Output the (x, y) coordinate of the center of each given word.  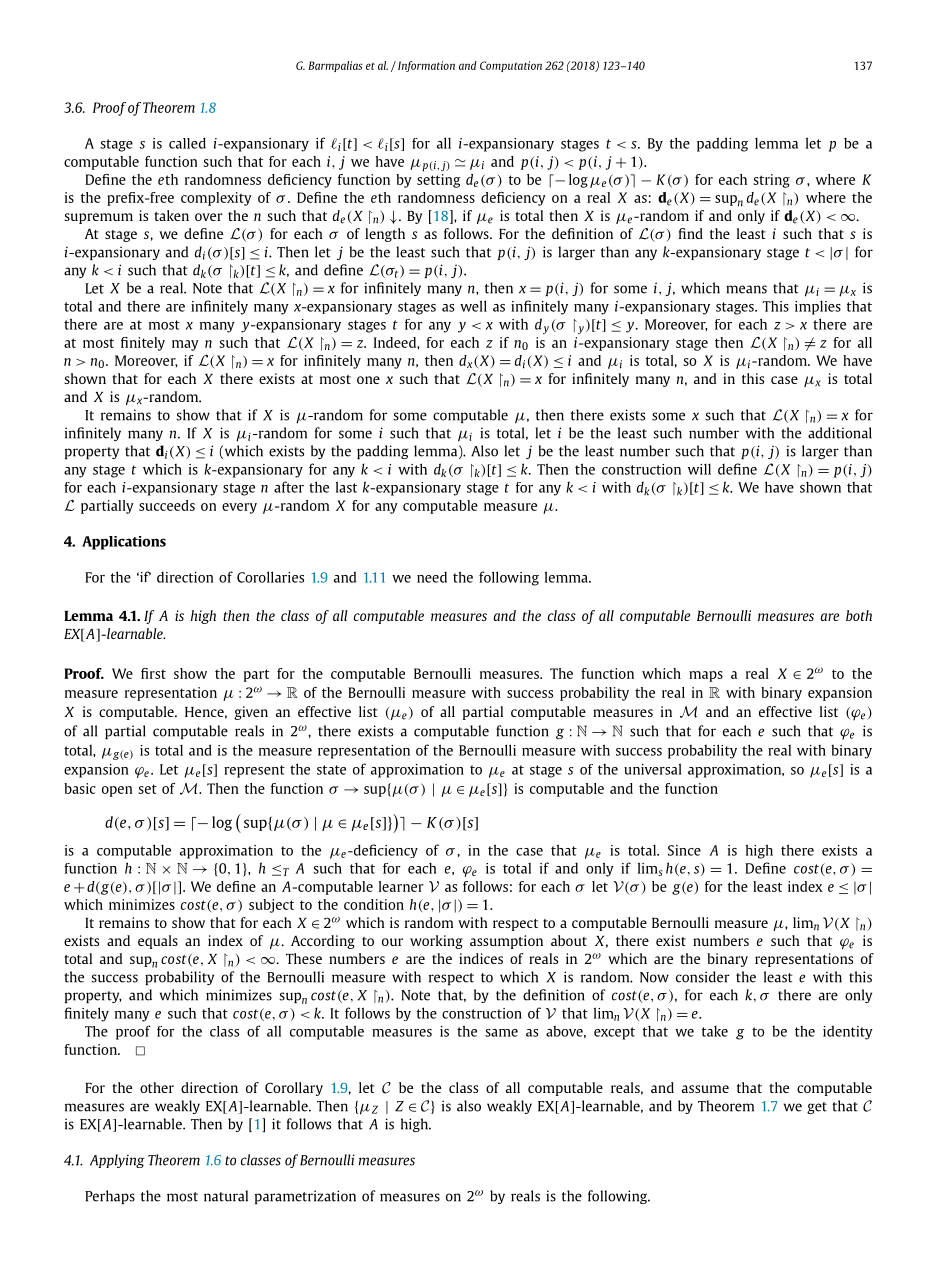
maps (706, 676)
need (432, 577)
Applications (124, 543)
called (187, 143)
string (771, 181)
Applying (117, 1161)
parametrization (305, 1197)
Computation (511, 66)
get (817, 1108)
